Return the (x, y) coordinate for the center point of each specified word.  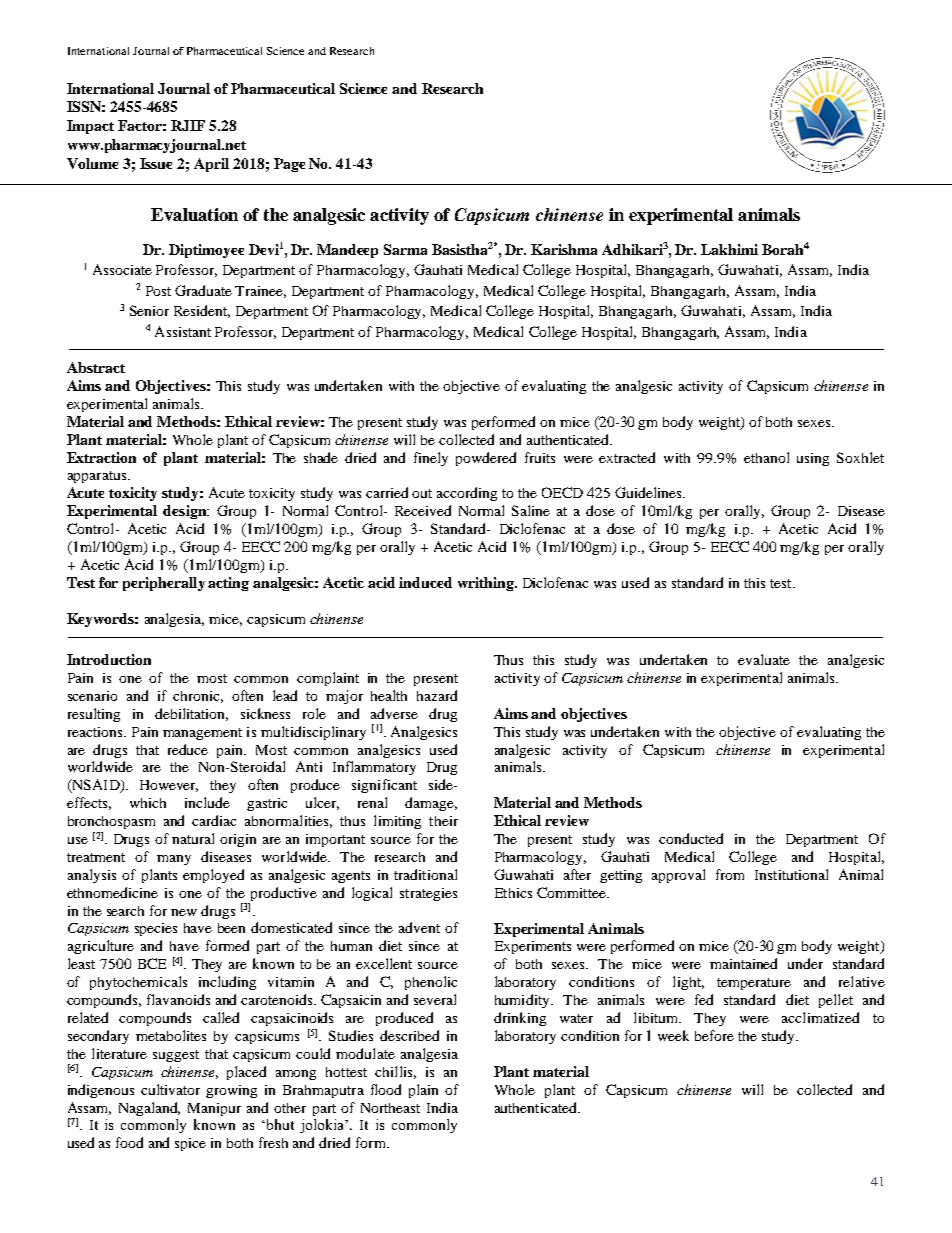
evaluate (764, 659)
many (174, 860)
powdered (486, 459)
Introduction (109, 659)
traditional (425, 874)
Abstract (96, 367)
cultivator (170, 1089)
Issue (156, 163)
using (813, 459)
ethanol (766, 457)
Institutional (791, 874)
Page (289, 165)
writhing (487, 584)
